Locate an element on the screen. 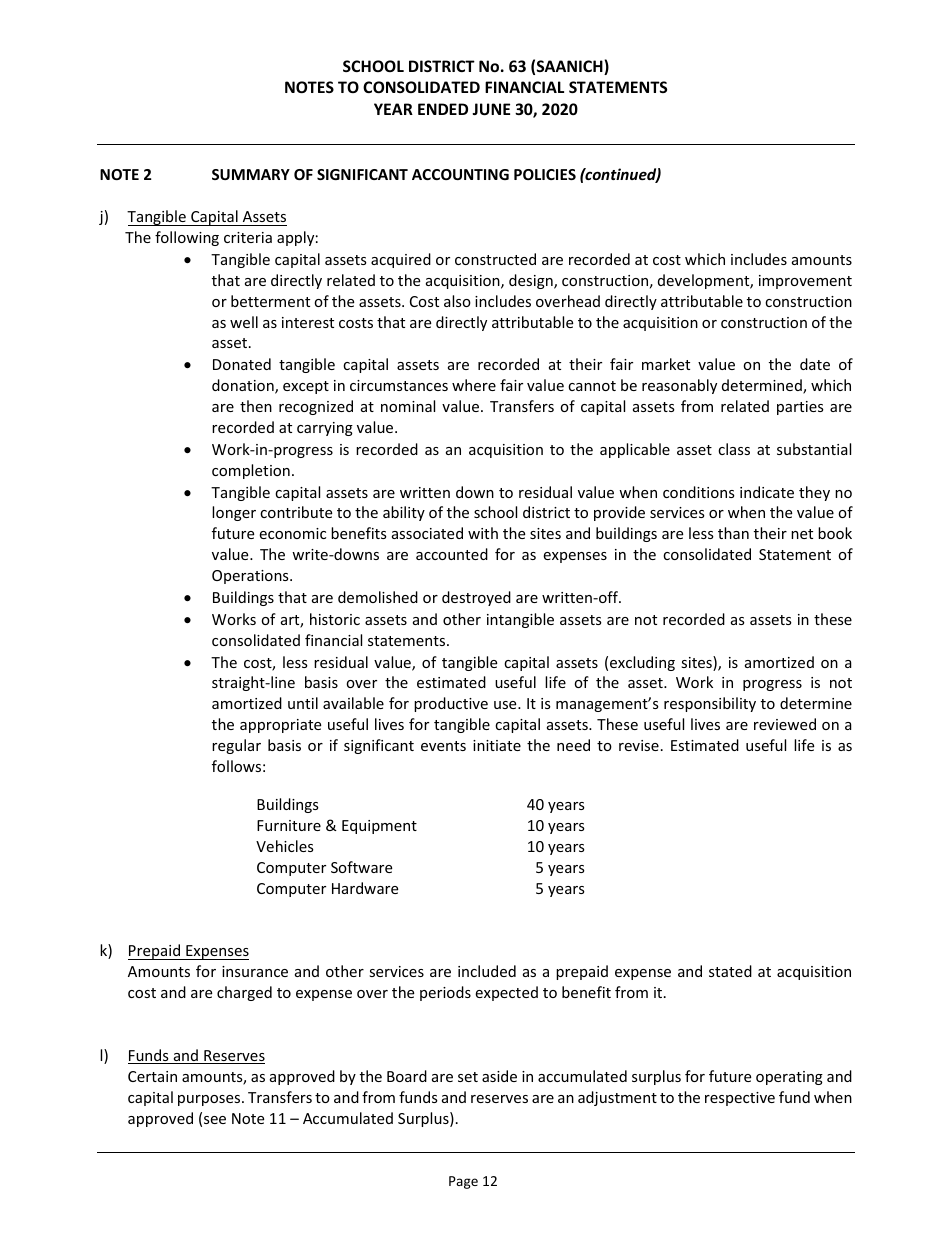  responsibility is located at coordinates (710, 704).
